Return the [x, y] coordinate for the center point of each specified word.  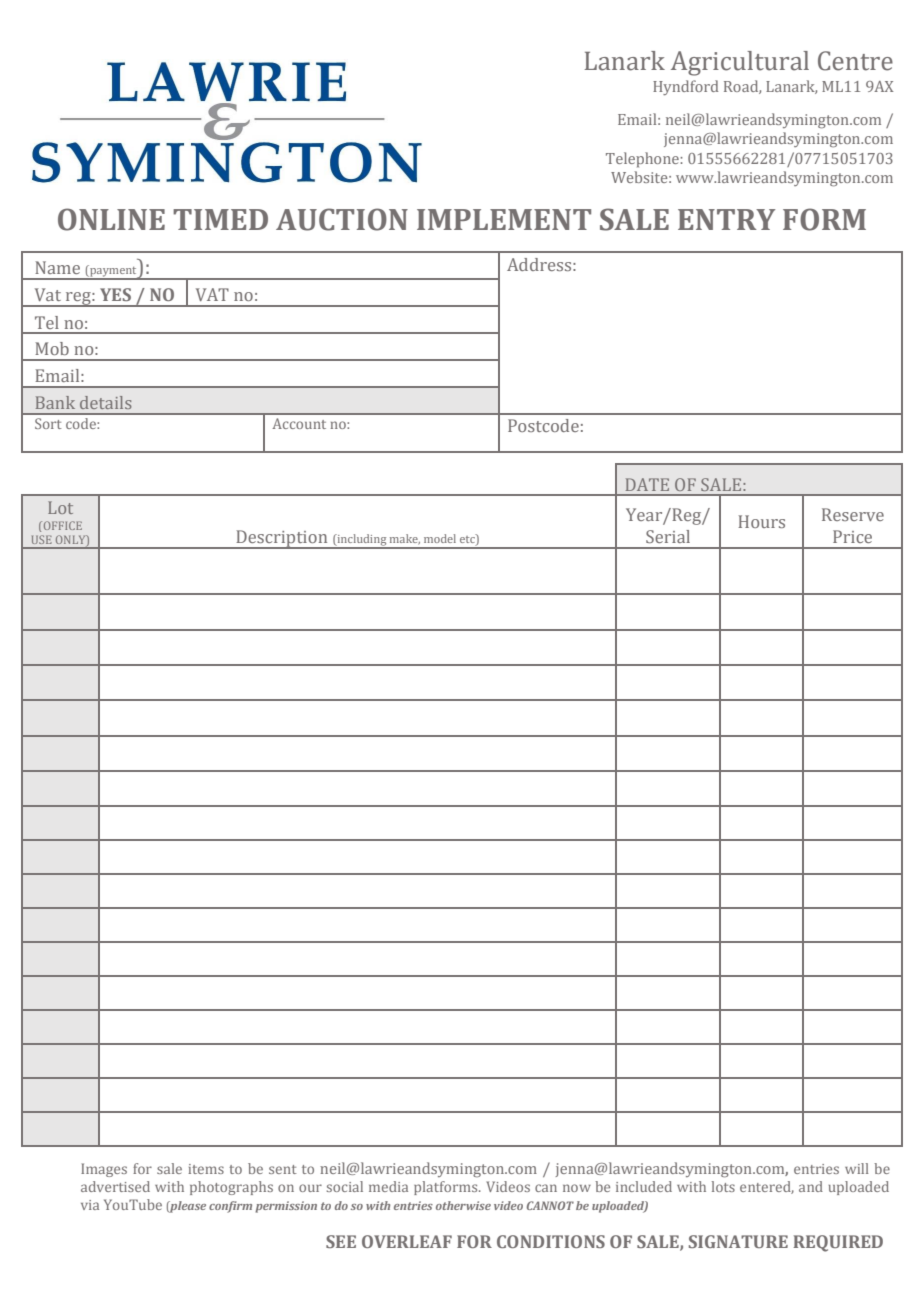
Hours [761, 521]
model [440, 538]
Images [104, 1170]
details [106, 402]
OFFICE [61, 525]
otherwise [463, 1205]
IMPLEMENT [504, 219]
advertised [115, 1186]
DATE [647, 484]
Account [299, 423]
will [857, 1168]
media [388, 1186]
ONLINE [111, 219]
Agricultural [740, 63]
